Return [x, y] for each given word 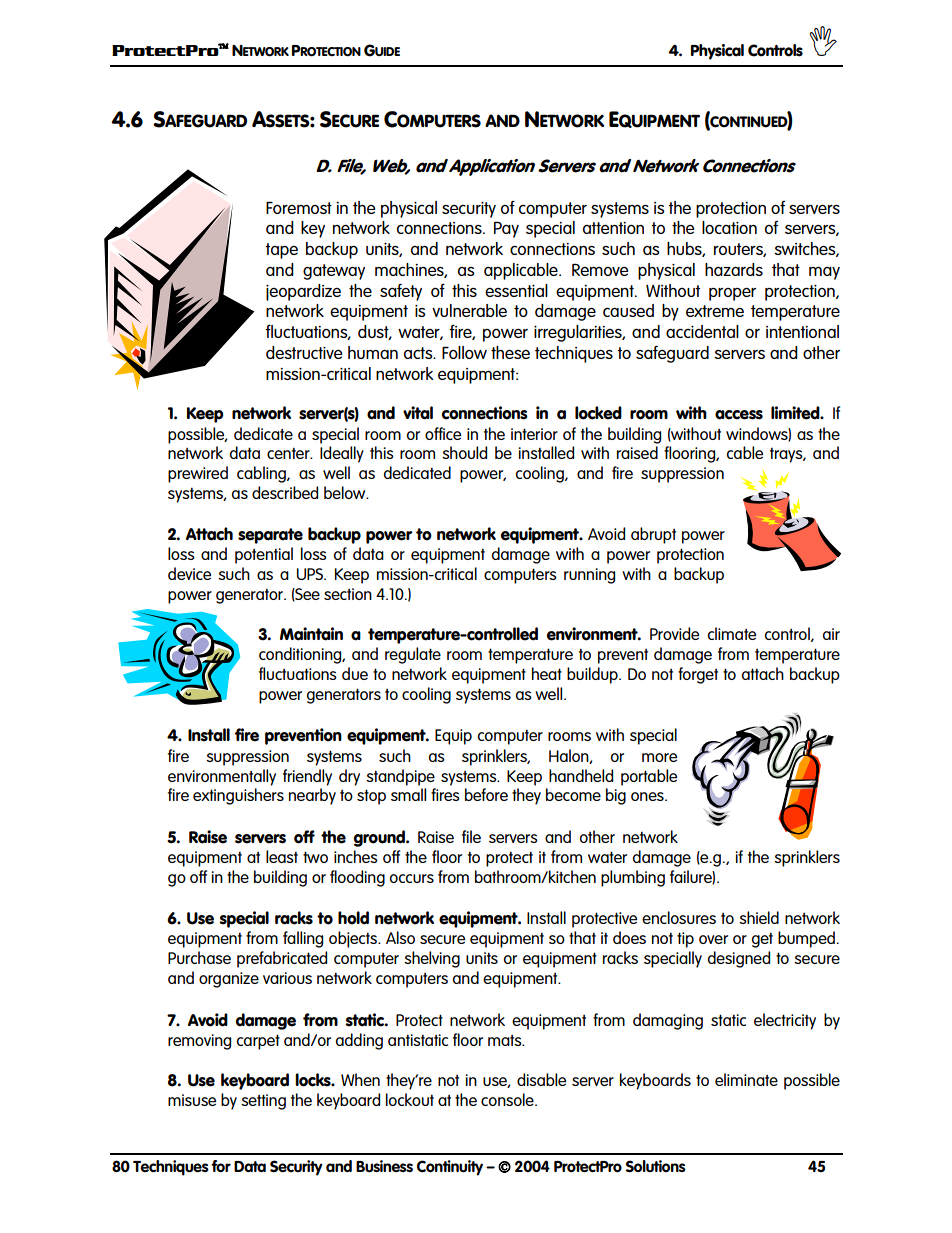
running [589, 576]
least [282, 856]
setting [263, 1102]
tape [281, 251]
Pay [506, 229]
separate [270, 536]
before [486, 794]
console [508, 1099]
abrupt [653, 535]
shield [759, 917]
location [729, 227]
